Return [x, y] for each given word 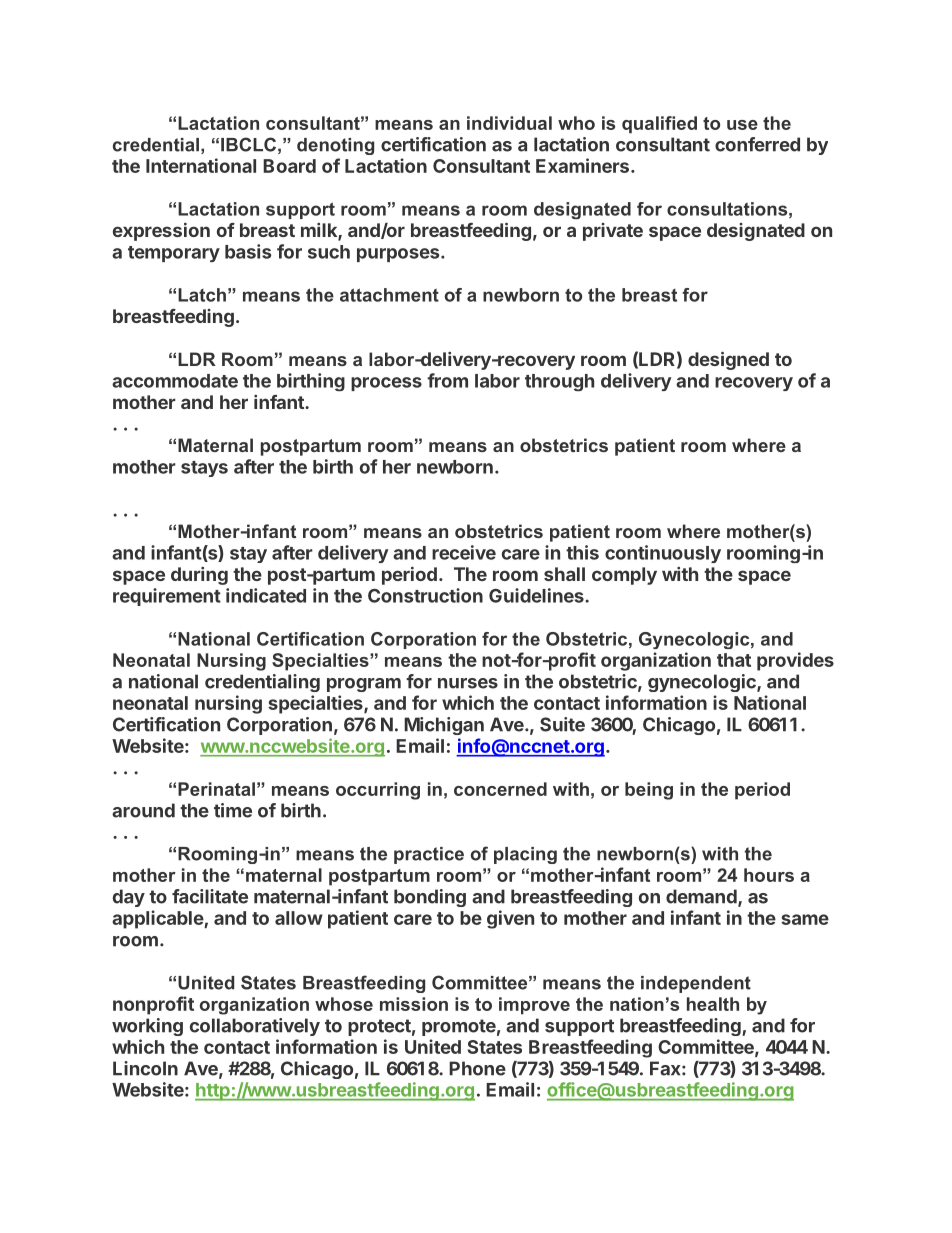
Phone [477, 1068]
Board [289, 166]
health [713, 1004]
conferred [757, 144]
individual [509, 123]
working [147, 1027]
